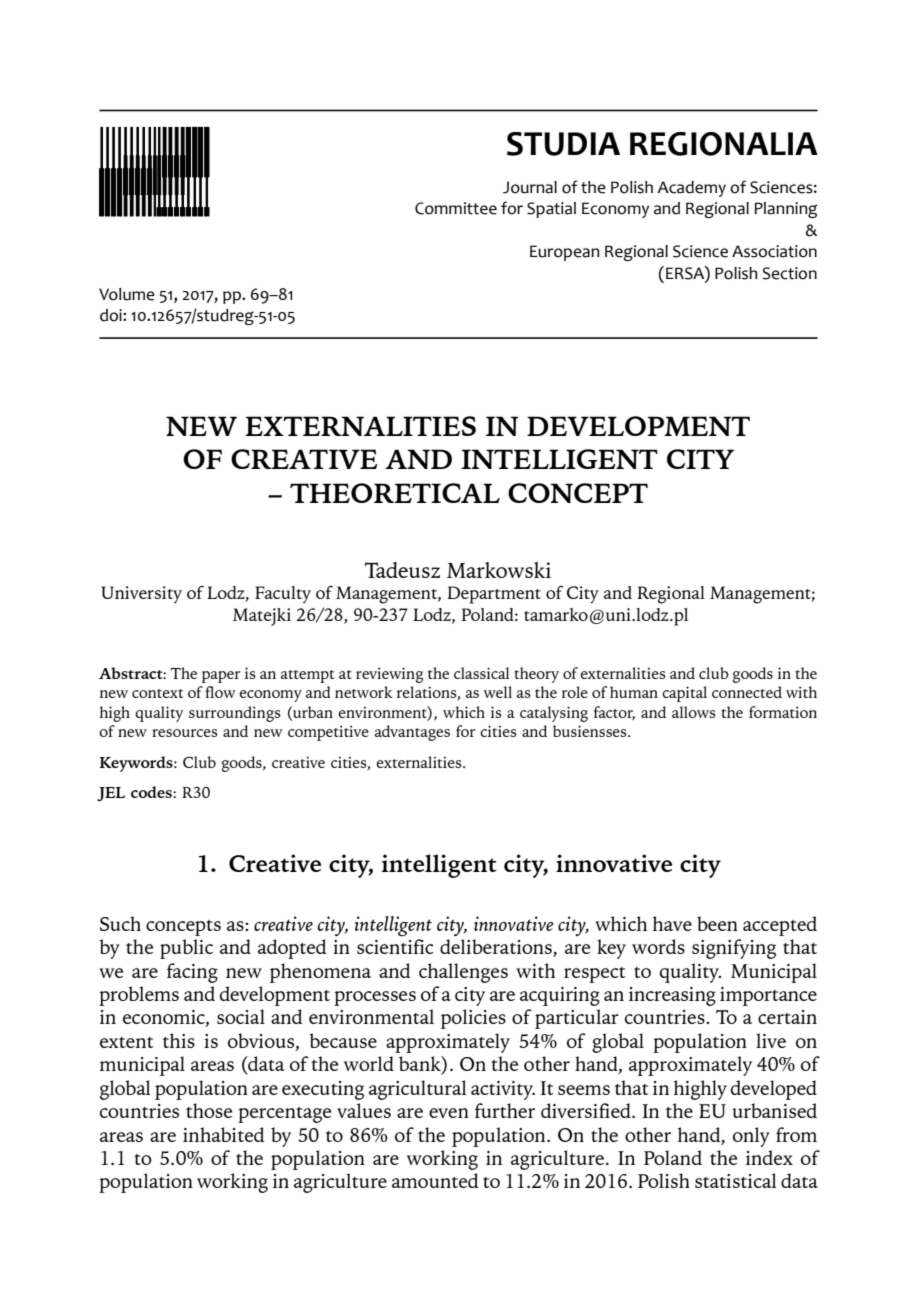  Describe the element at coordinates (717, 923) in the screenshot. I see `been` at that location.
